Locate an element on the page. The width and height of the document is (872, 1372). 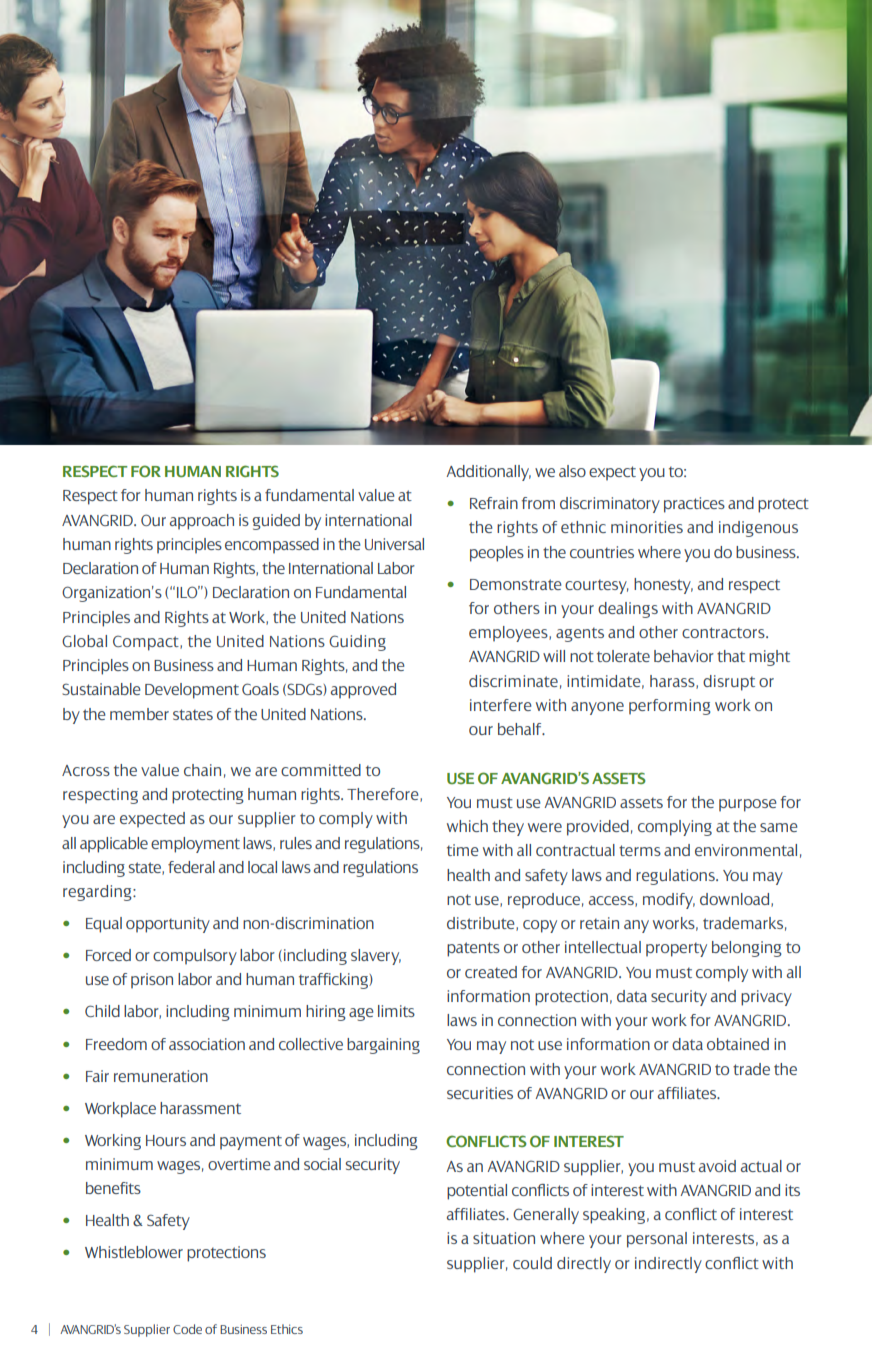
patents is located at coordinates (473, 949).
